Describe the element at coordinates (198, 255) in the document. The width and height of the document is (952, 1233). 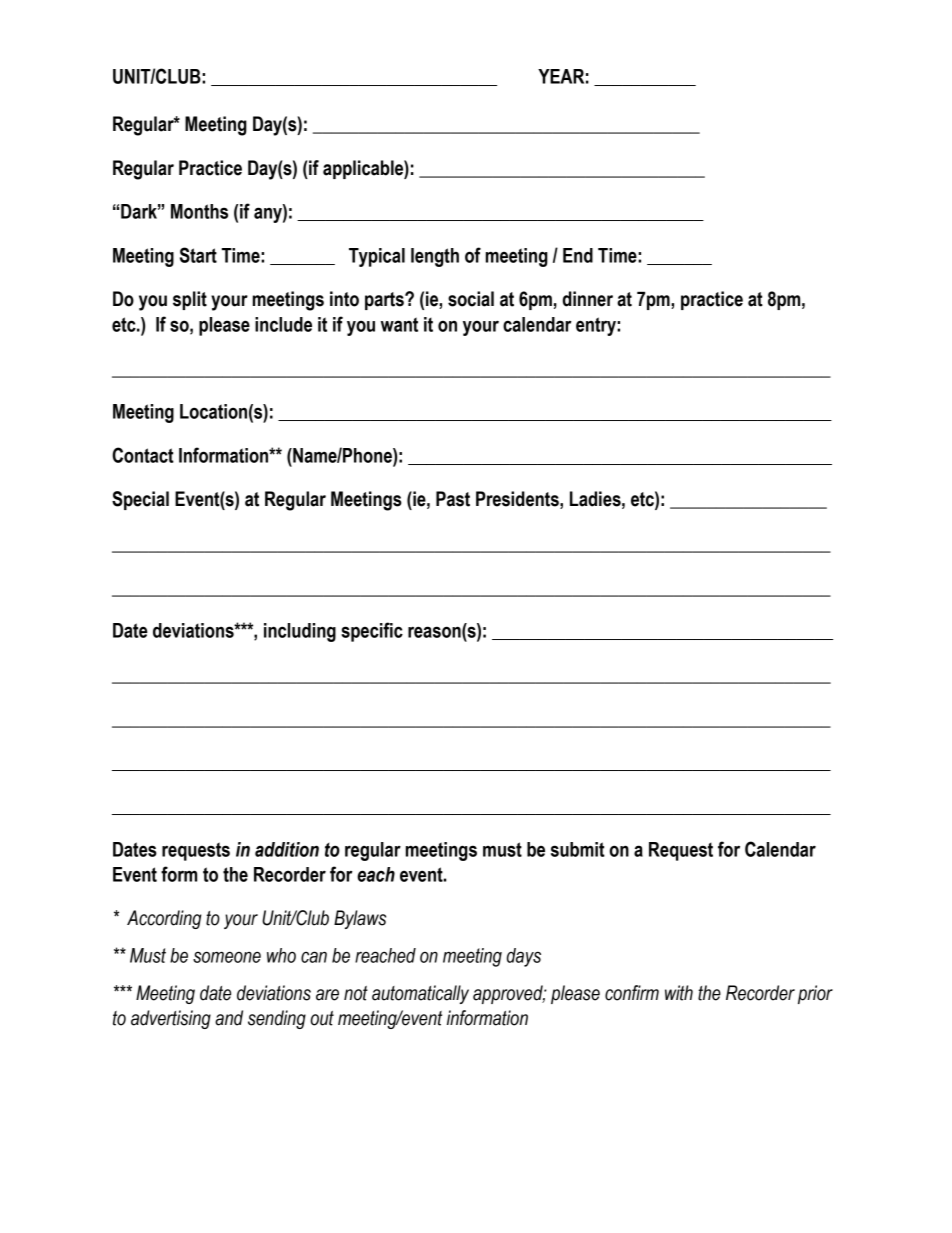
I see `Start` at that location.
